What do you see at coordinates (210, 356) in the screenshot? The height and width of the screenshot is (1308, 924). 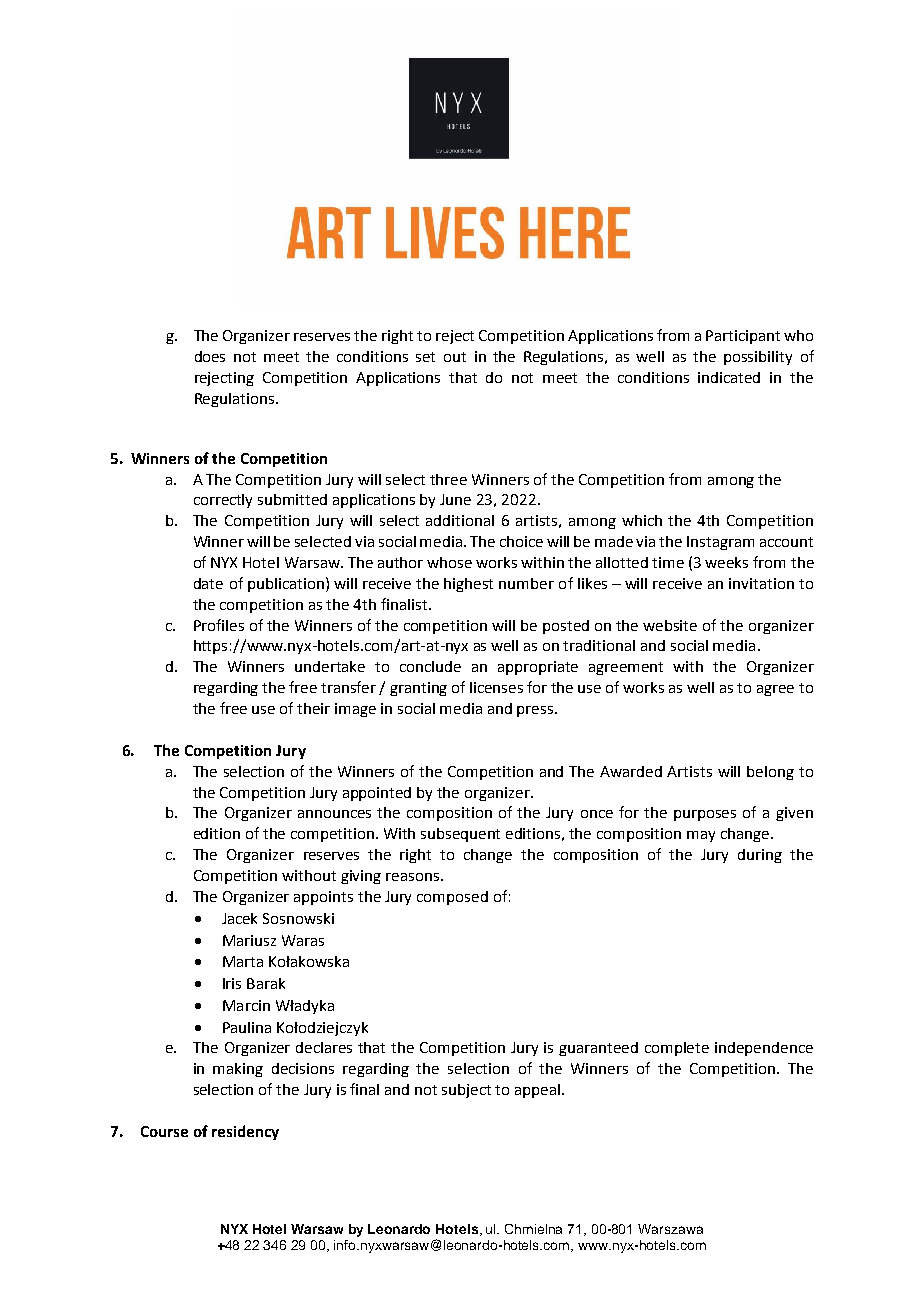 I see `does` at bounding box center [210, 356].
